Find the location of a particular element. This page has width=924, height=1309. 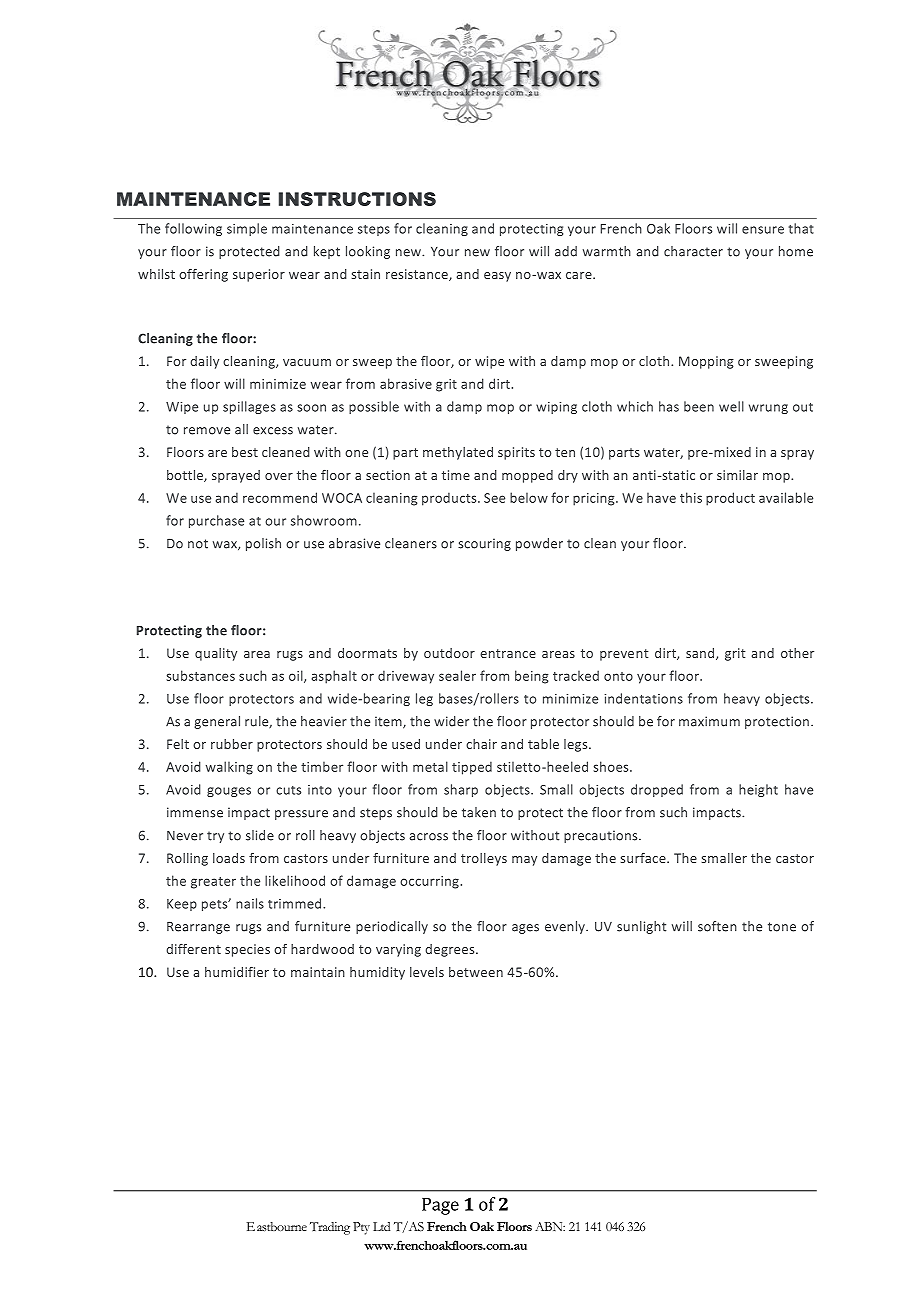

polish is located at coordinates (263, 544).
